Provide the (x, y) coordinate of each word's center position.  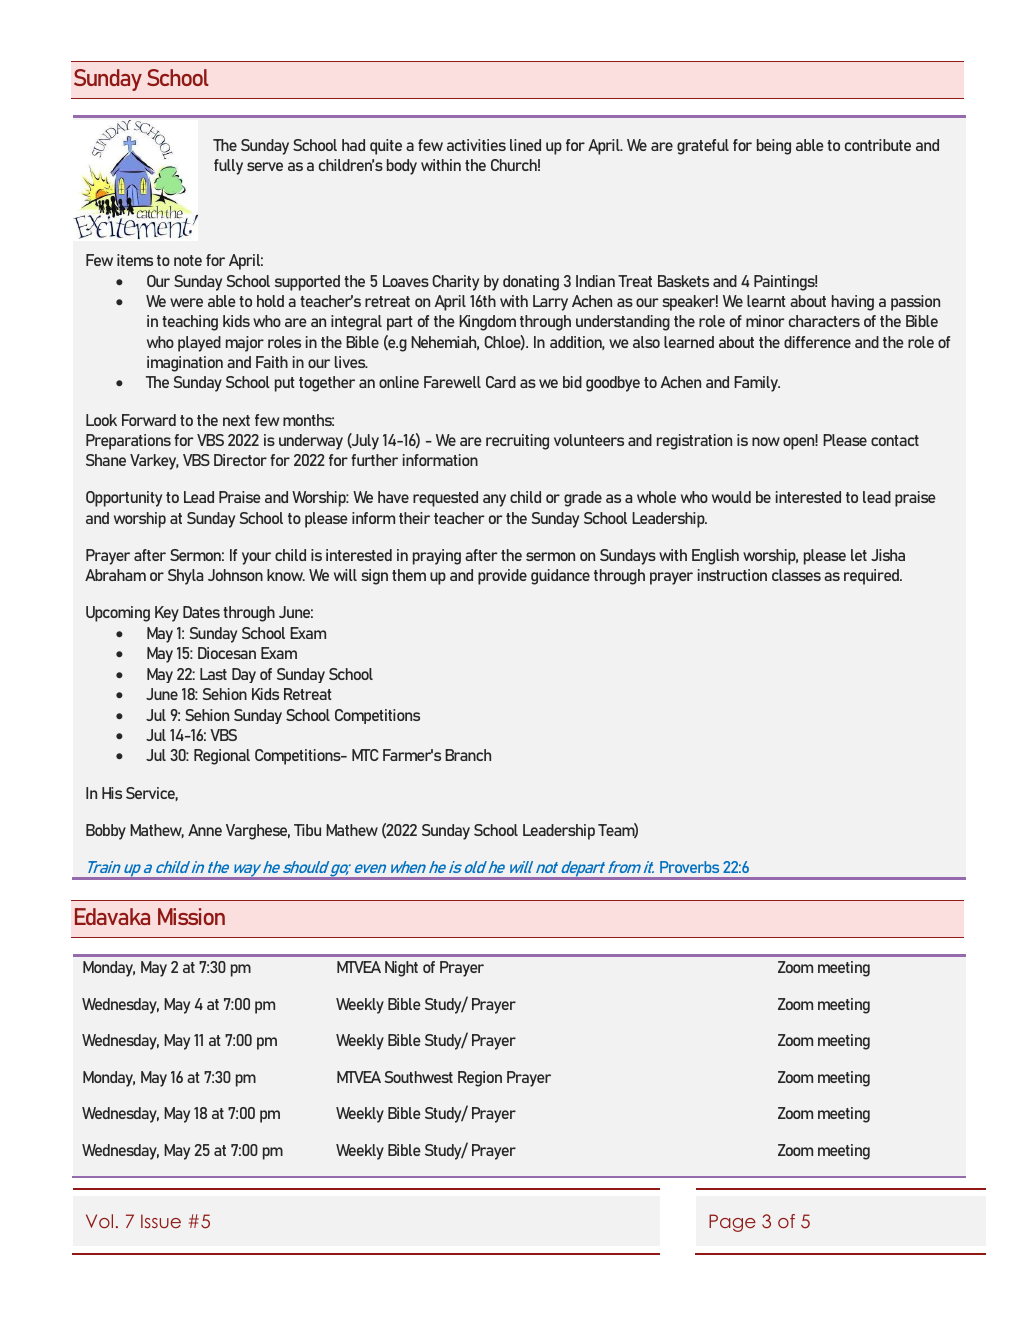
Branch (468, 755)
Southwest (418, 1077)
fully (228, 167)
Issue (161, 1221)
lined (525, 145)
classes (796, 575)
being (774, 147)
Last (213, 674)
